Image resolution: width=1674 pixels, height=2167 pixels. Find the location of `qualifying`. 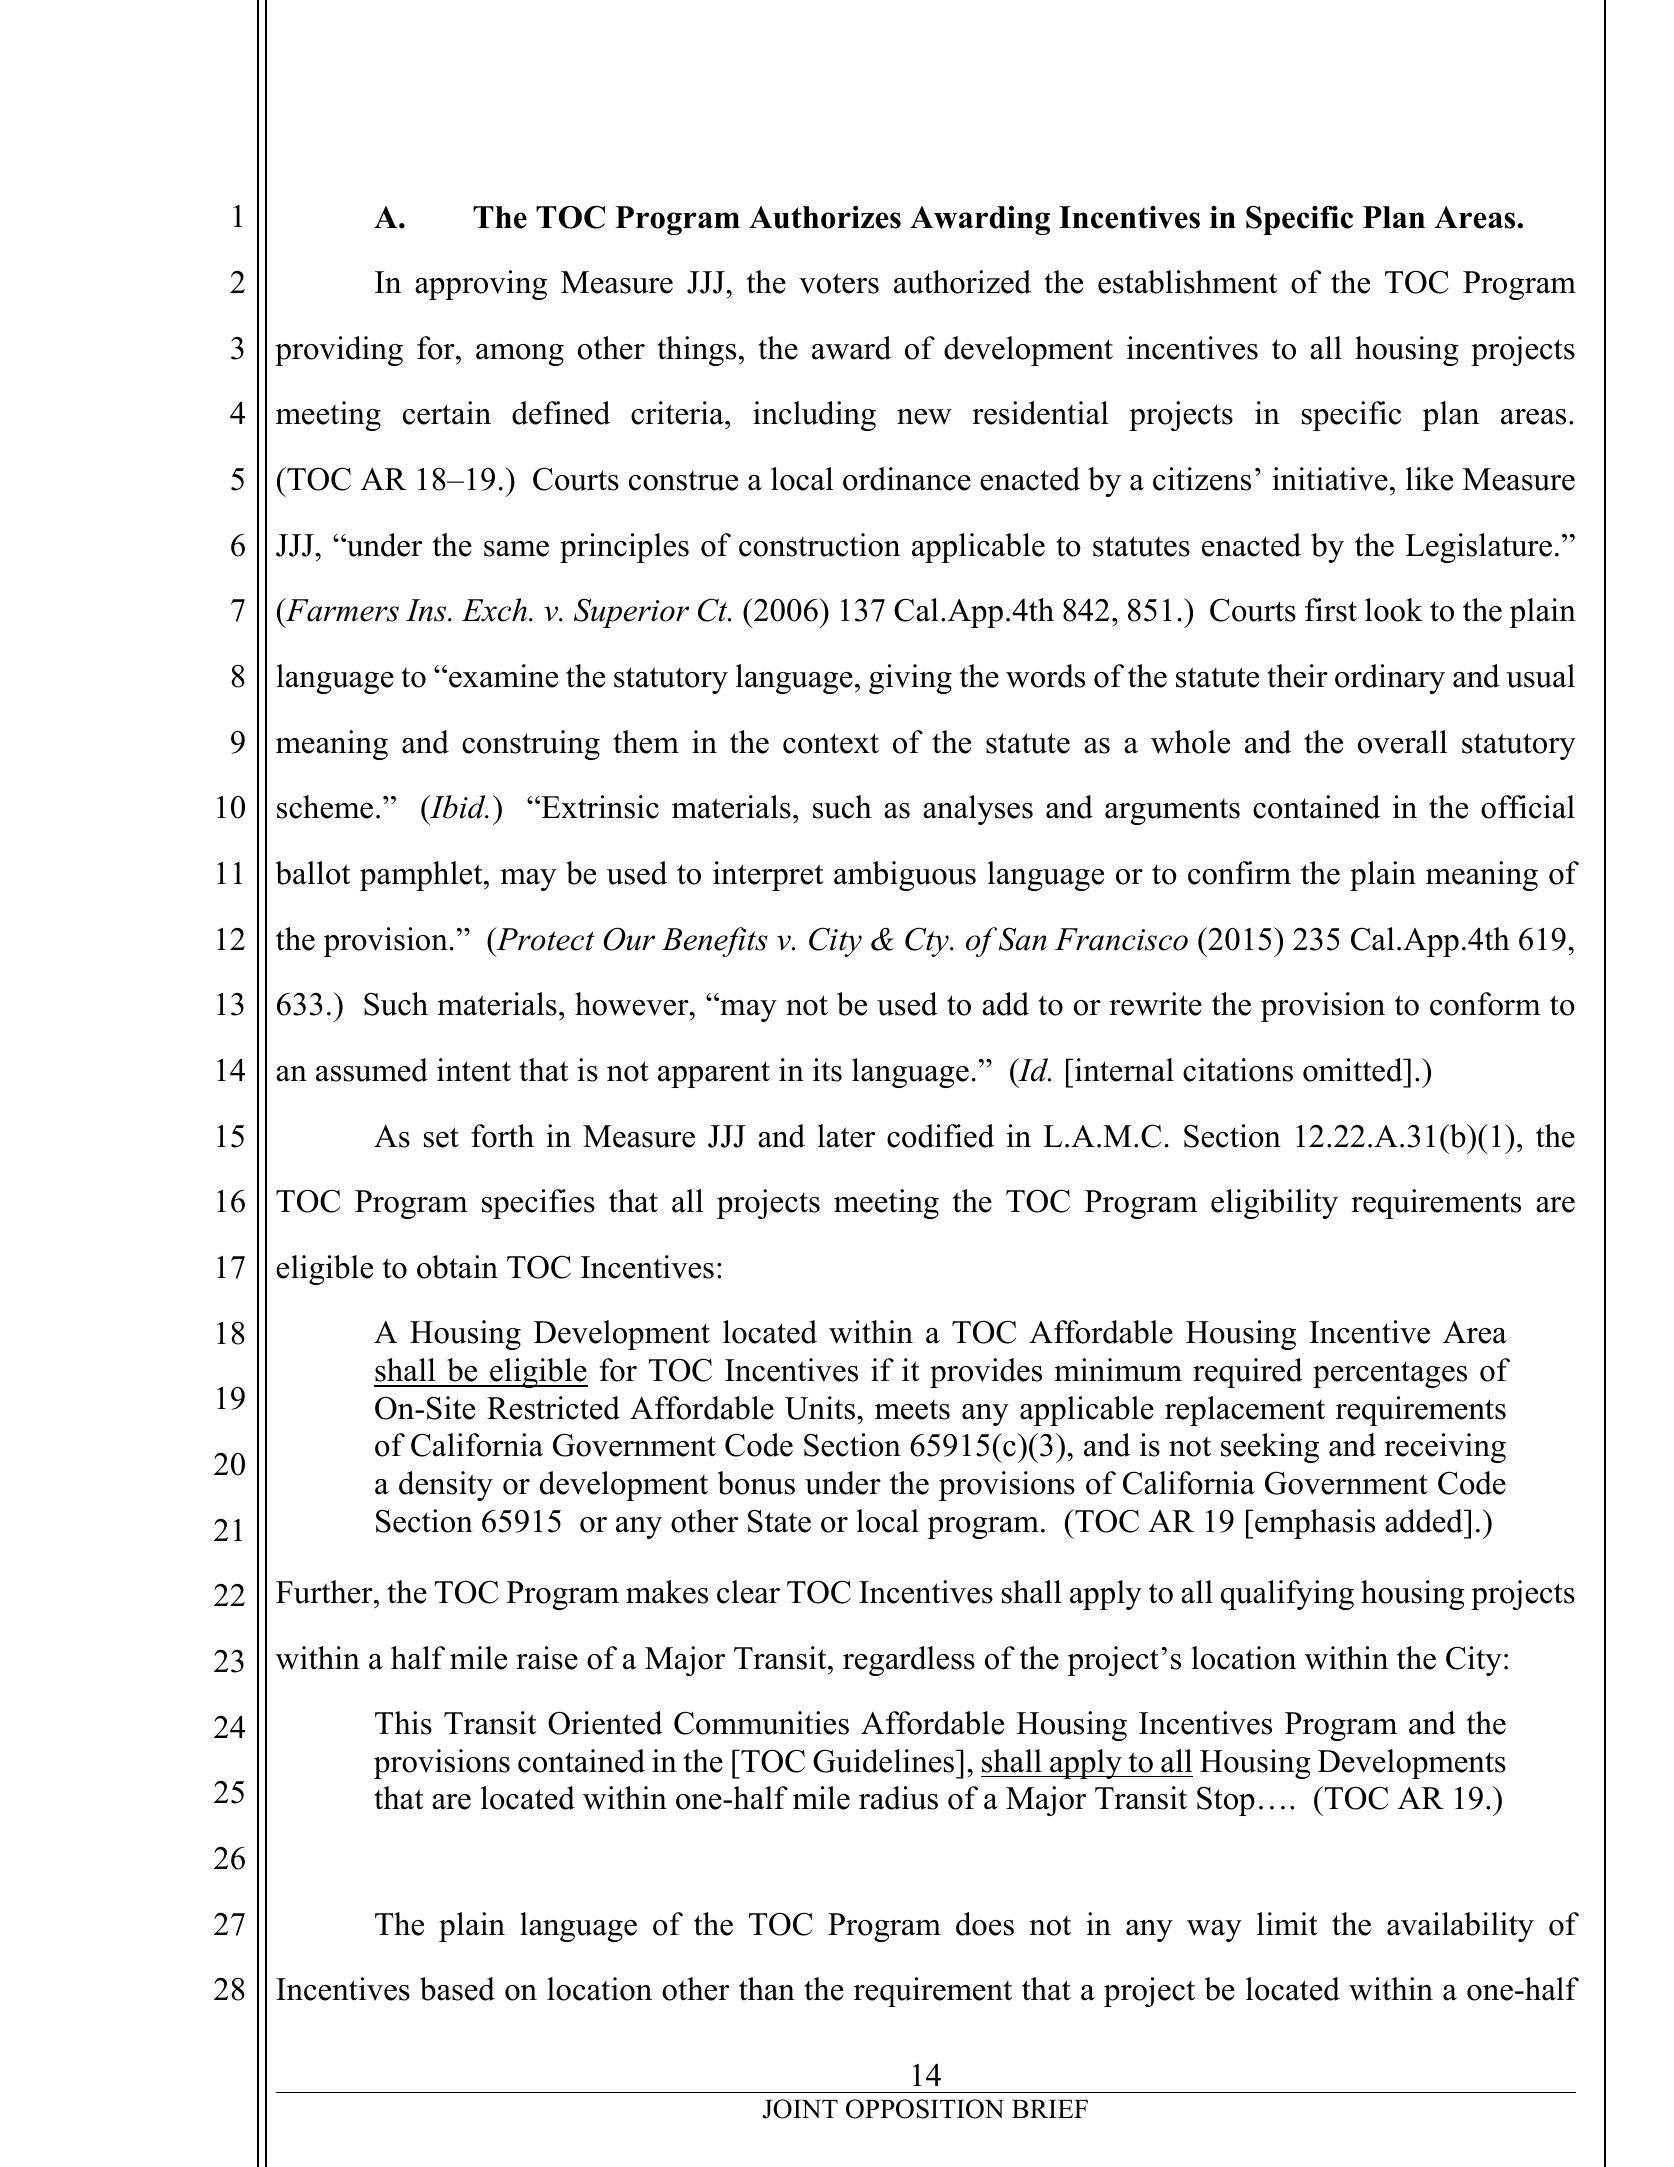

qualifying is located at coordinates (1287, 1595).
